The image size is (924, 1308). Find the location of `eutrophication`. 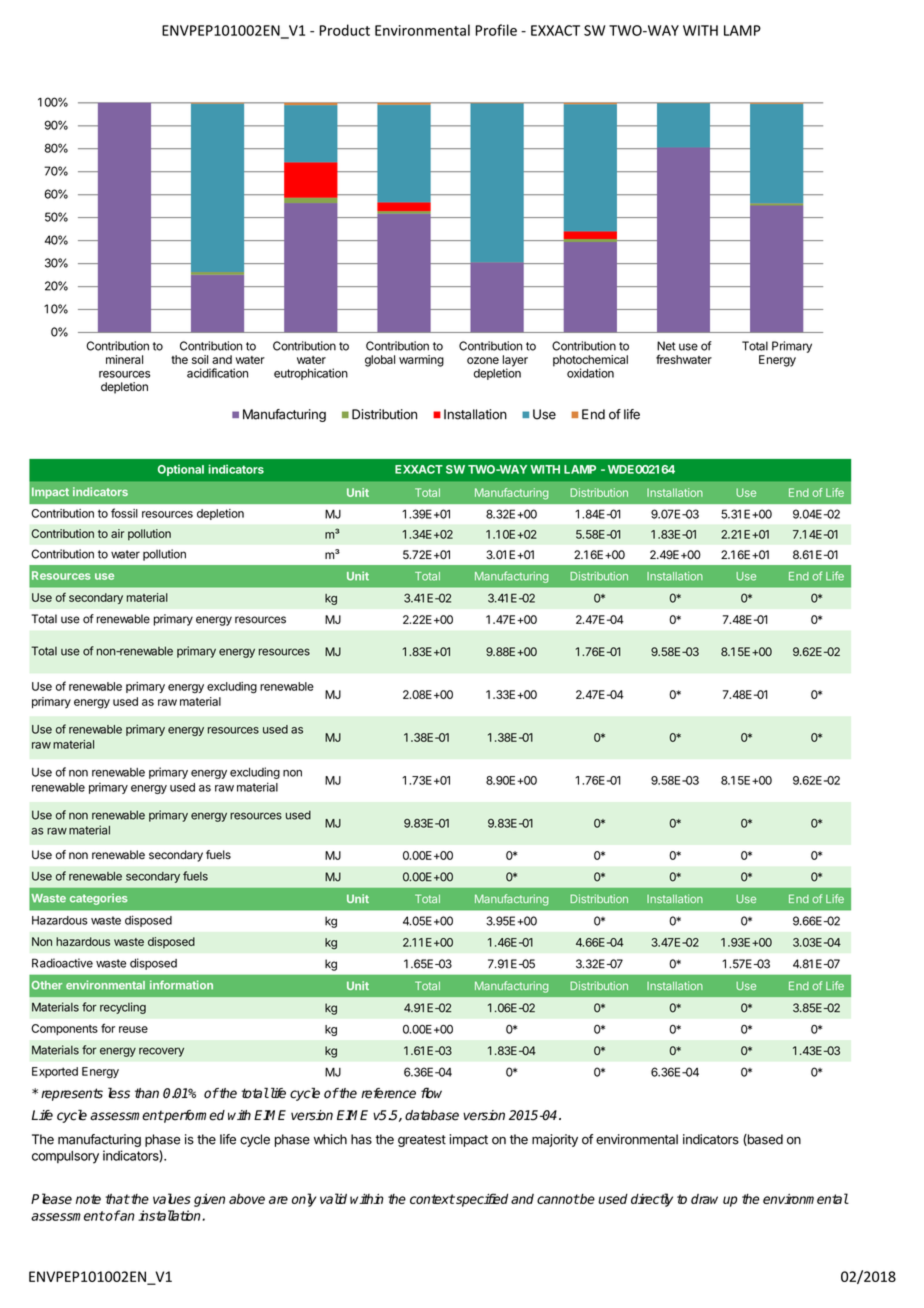

eutrophication is located at coordinates (311, 374).
